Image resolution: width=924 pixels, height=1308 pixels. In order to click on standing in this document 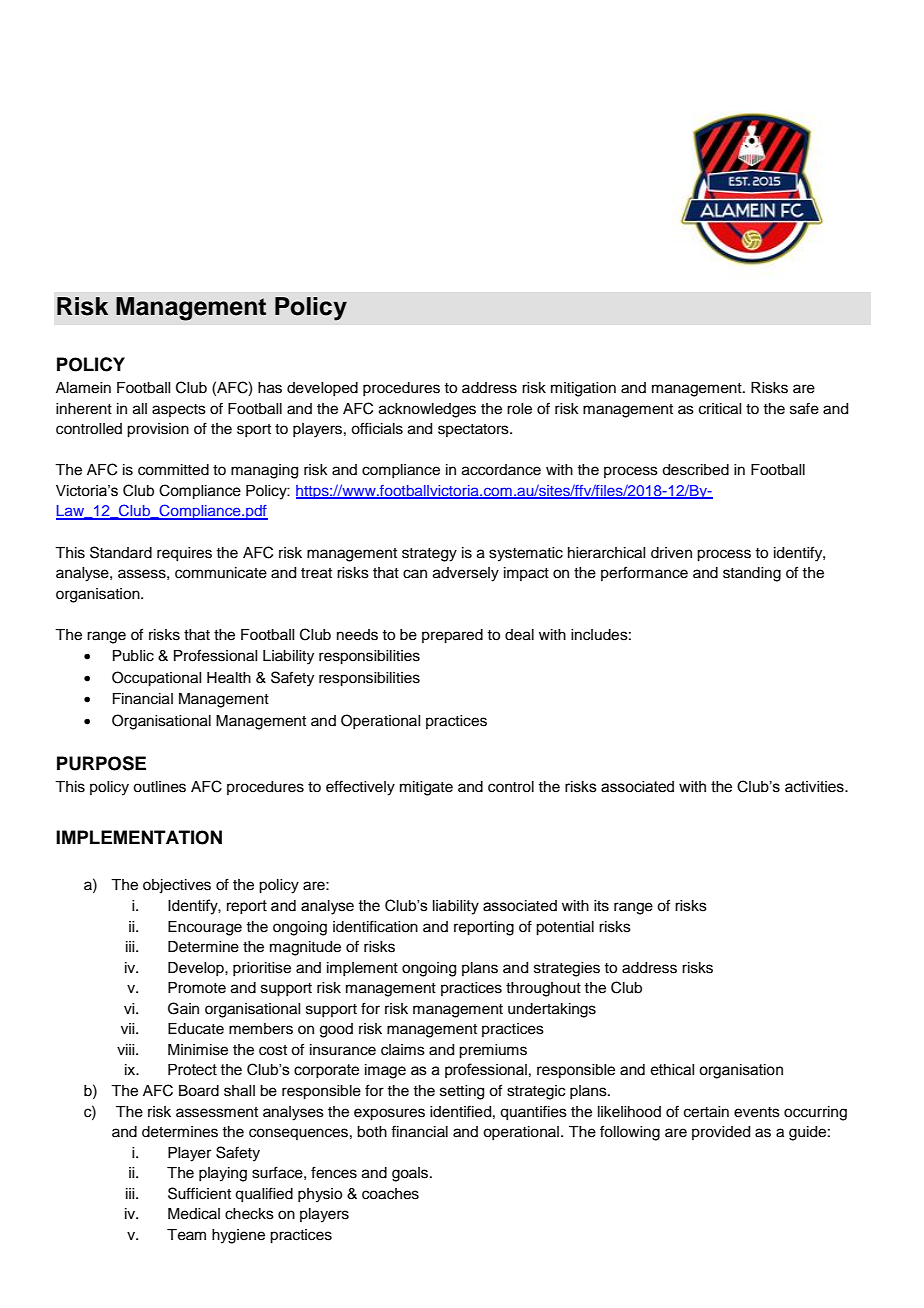, I will do `click(752, 574)`.
